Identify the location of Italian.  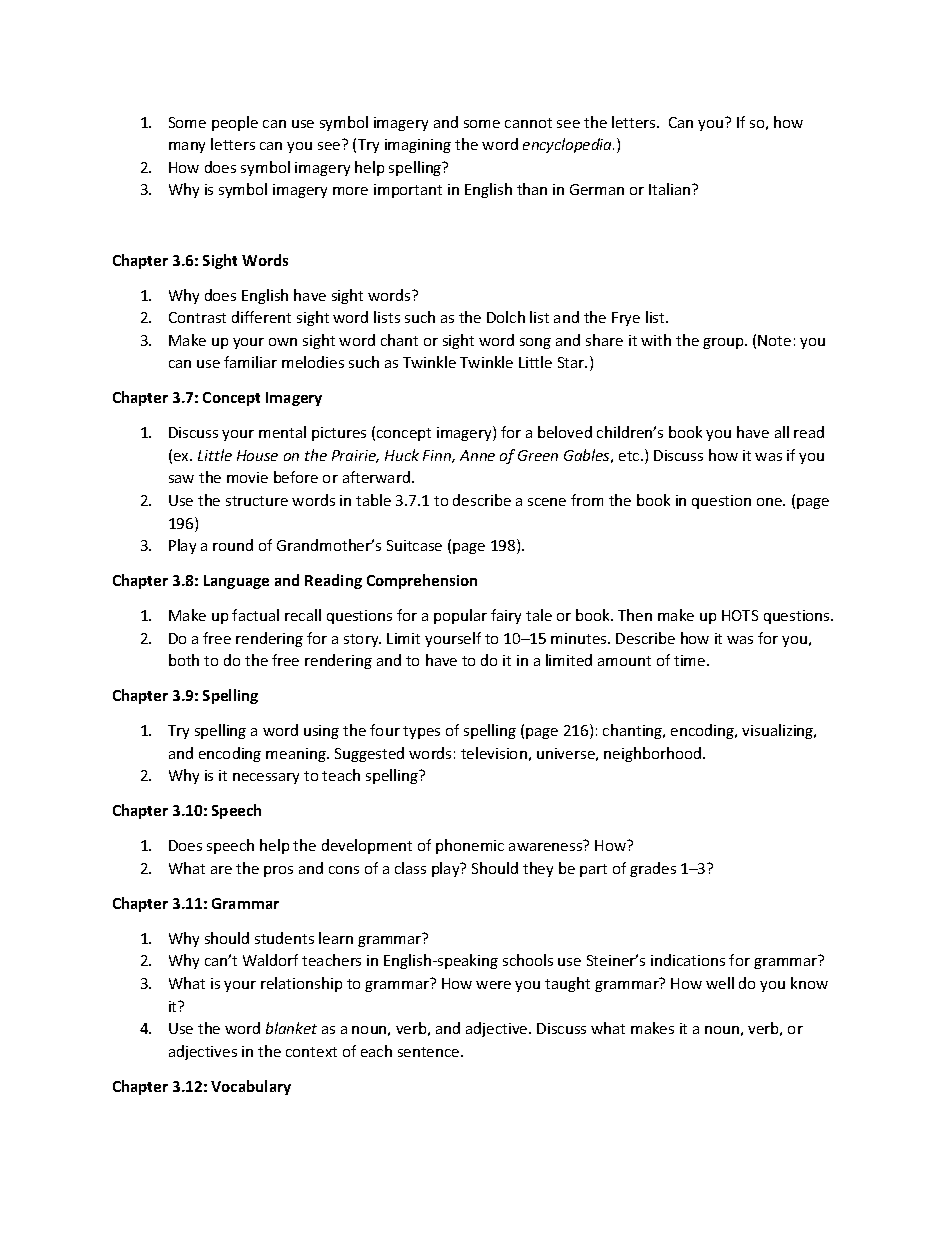
(671, 189).
